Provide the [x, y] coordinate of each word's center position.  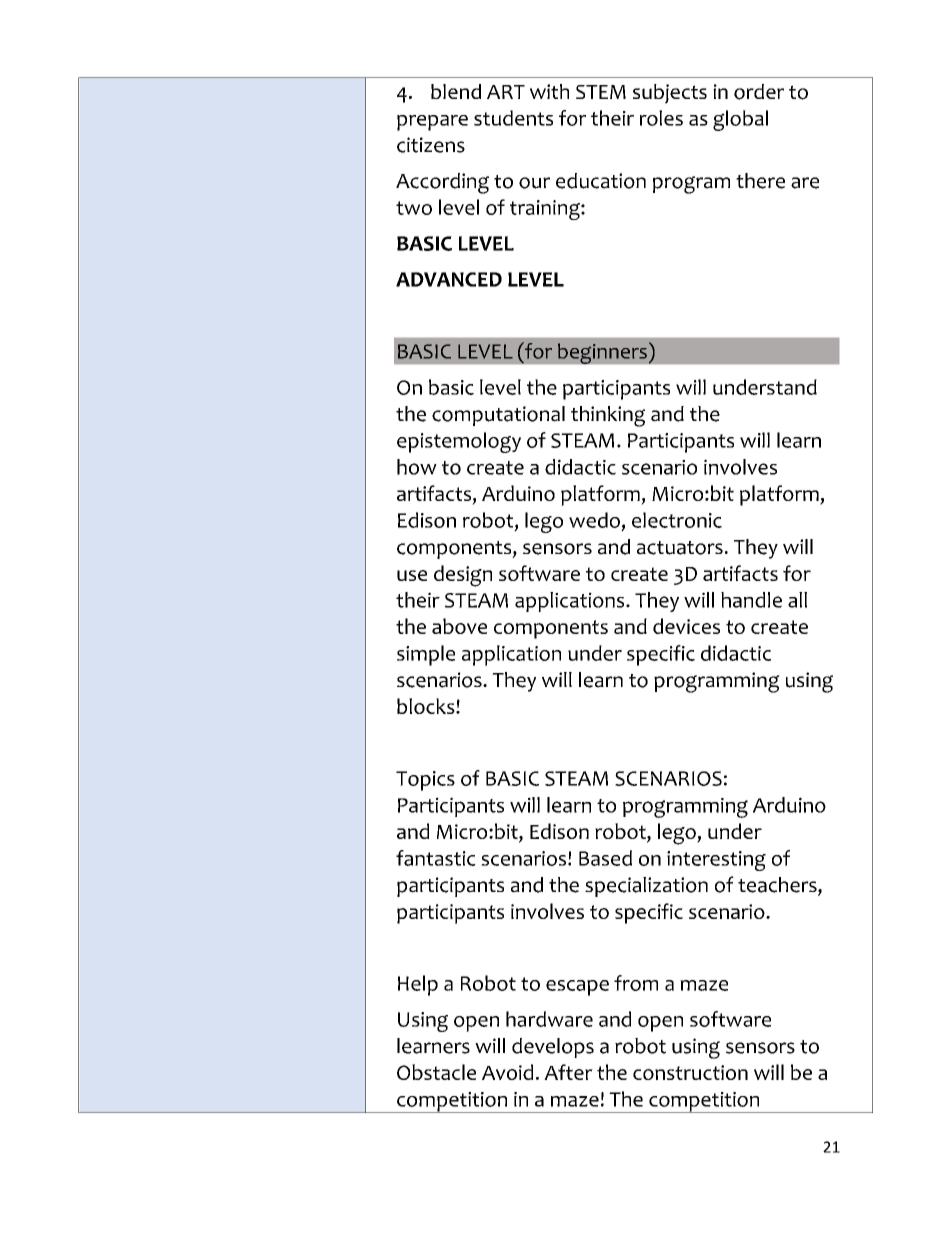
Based [605, 858]
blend [456, 91]
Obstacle [436, 1072]
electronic [677, 520]
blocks [427, 706]
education [601, 181]
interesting [716, 861]
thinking [608, 416]
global [740, 120]
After [568, 1072]
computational [498, 416]
